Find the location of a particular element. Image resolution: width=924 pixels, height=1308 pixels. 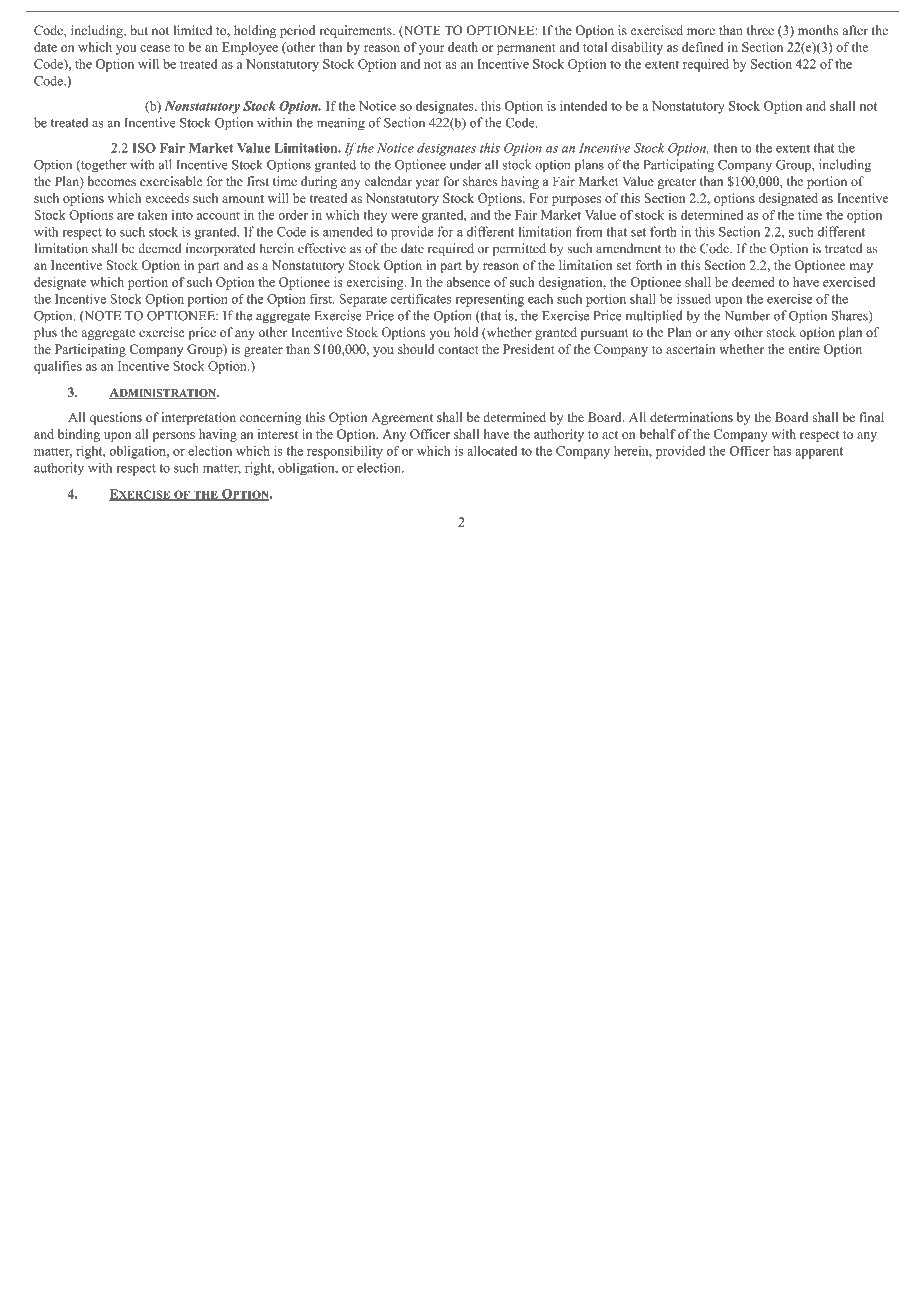

meaning is located at coordinates (341, 124).
